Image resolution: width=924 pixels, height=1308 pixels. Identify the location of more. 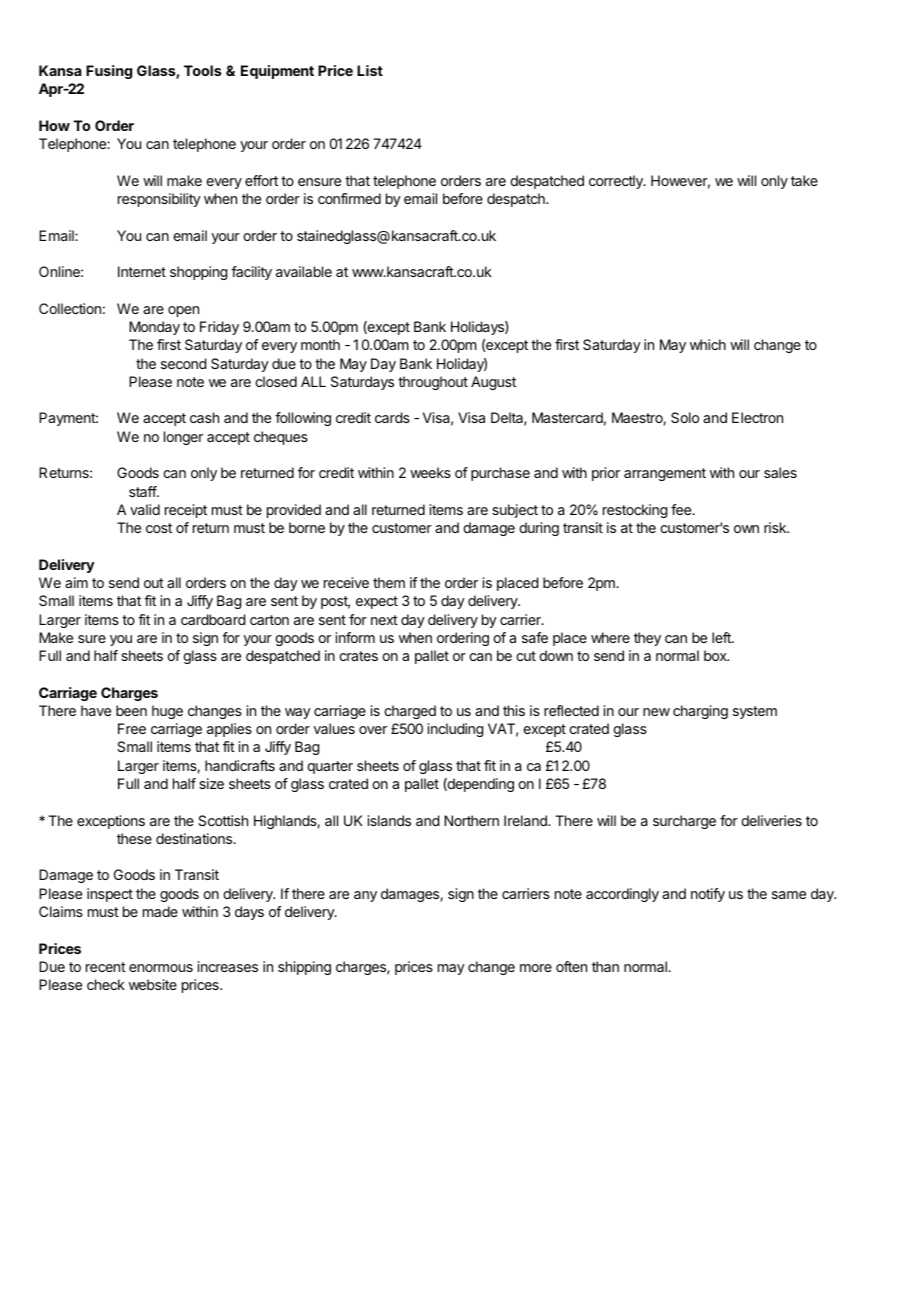
(536, 968).
